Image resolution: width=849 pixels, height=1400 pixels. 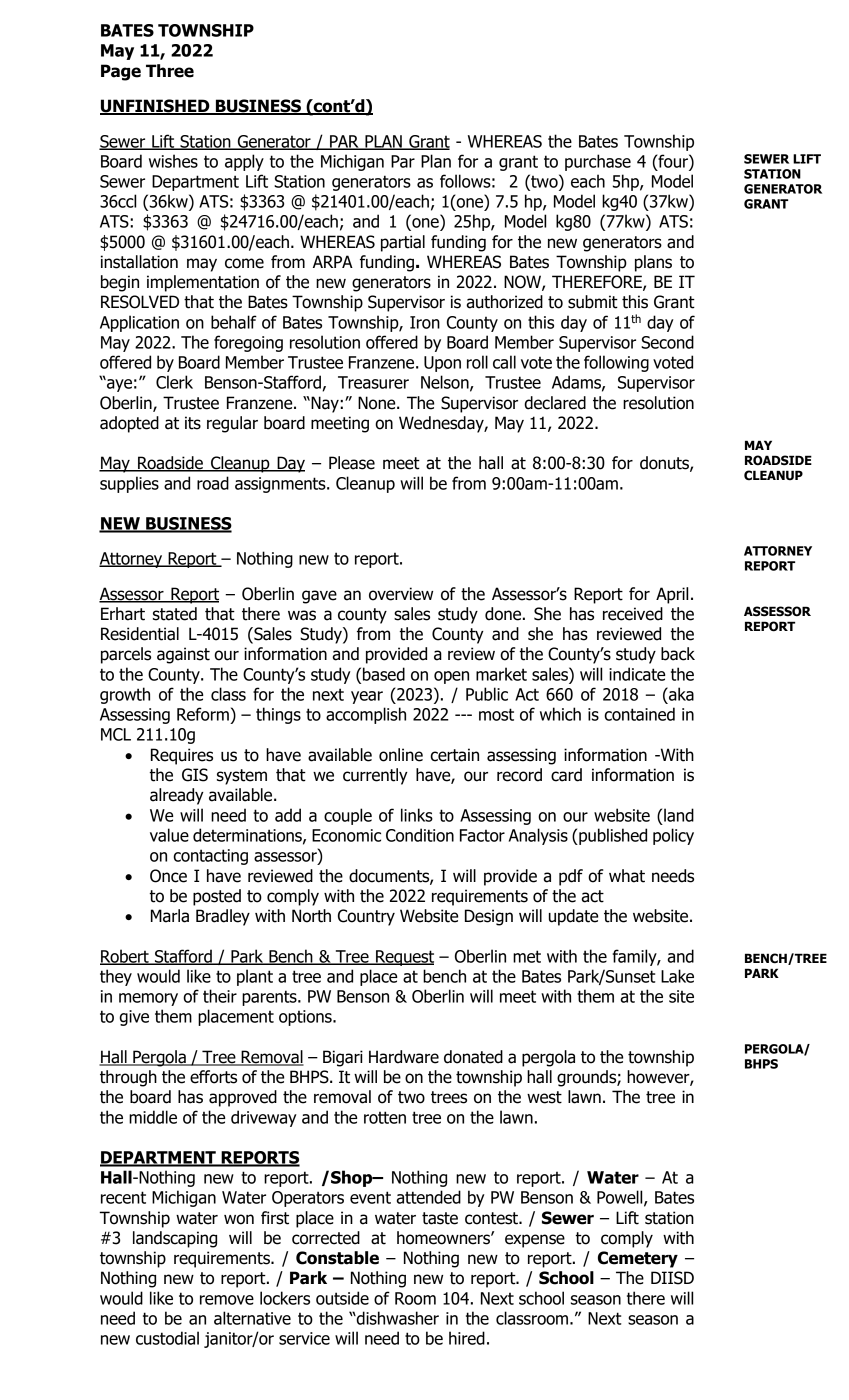 What do you see at coordinates (156, 107) in the page?
I see `UNFINISHED` at bounding box center [156, 107].
